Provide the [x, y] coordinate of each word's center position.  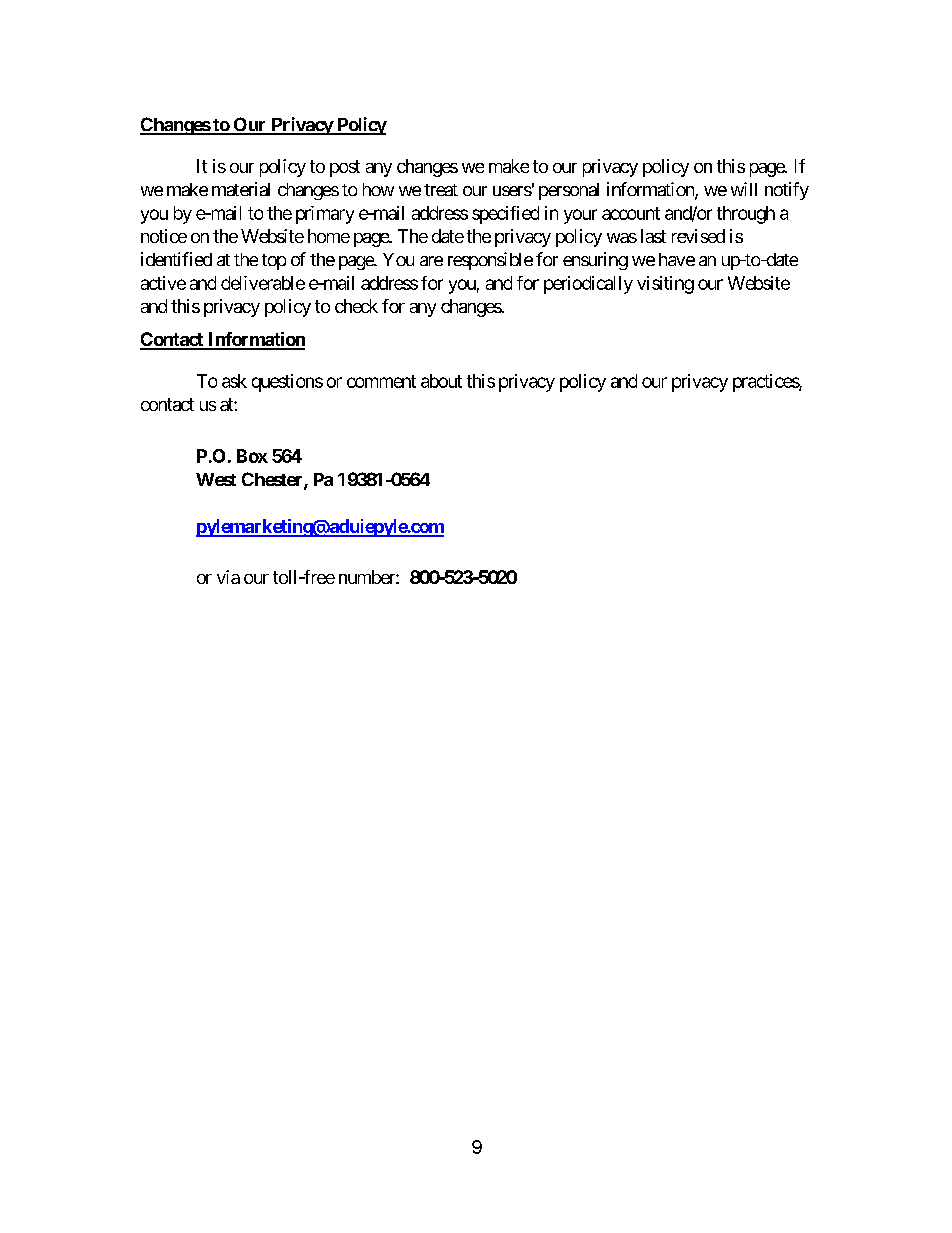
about [441, 381]
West [216, 479]
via [228, 577]
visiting [665, 285]
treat [441, 190]
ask [234, 381]
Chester [273, 480]
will [744, 189]
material [241, 189]
